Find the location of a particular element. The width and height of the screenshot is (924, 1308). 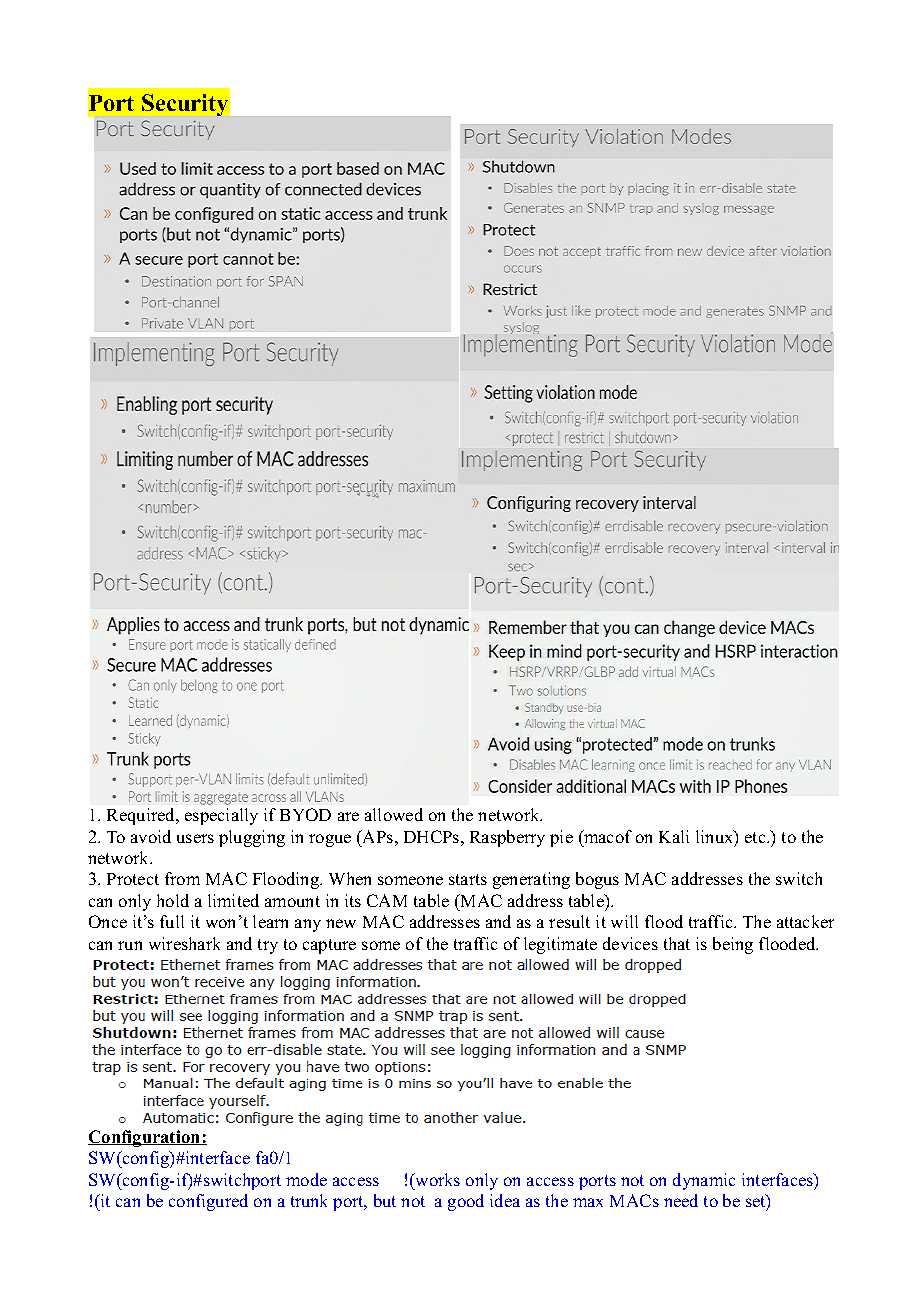

etc is located at coordinates (756, 837).
